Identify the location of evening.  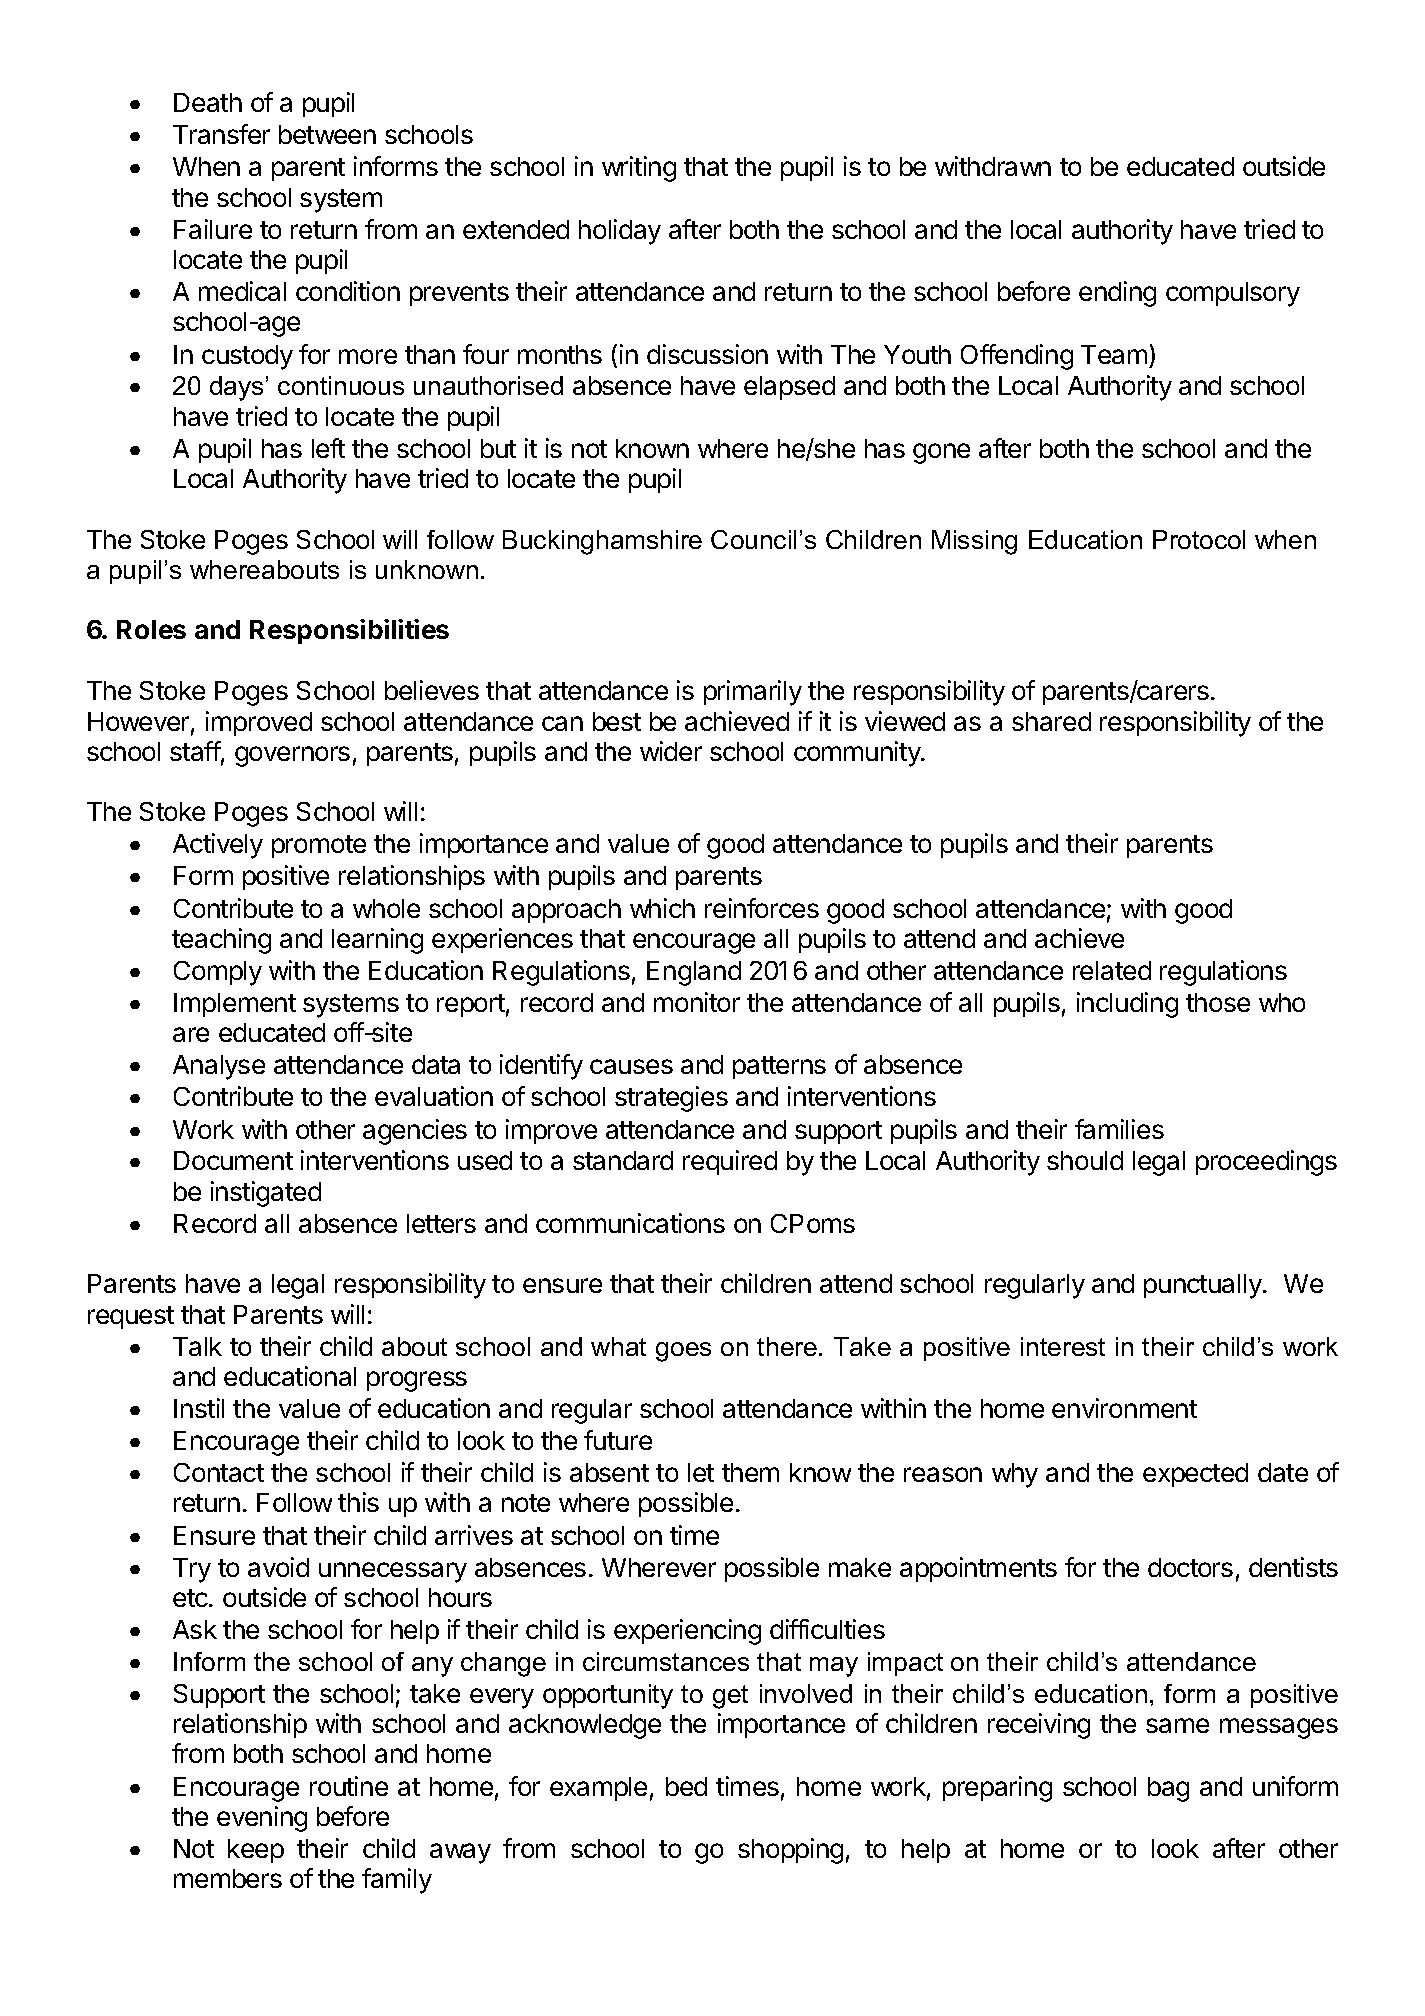
(262, 1819).
